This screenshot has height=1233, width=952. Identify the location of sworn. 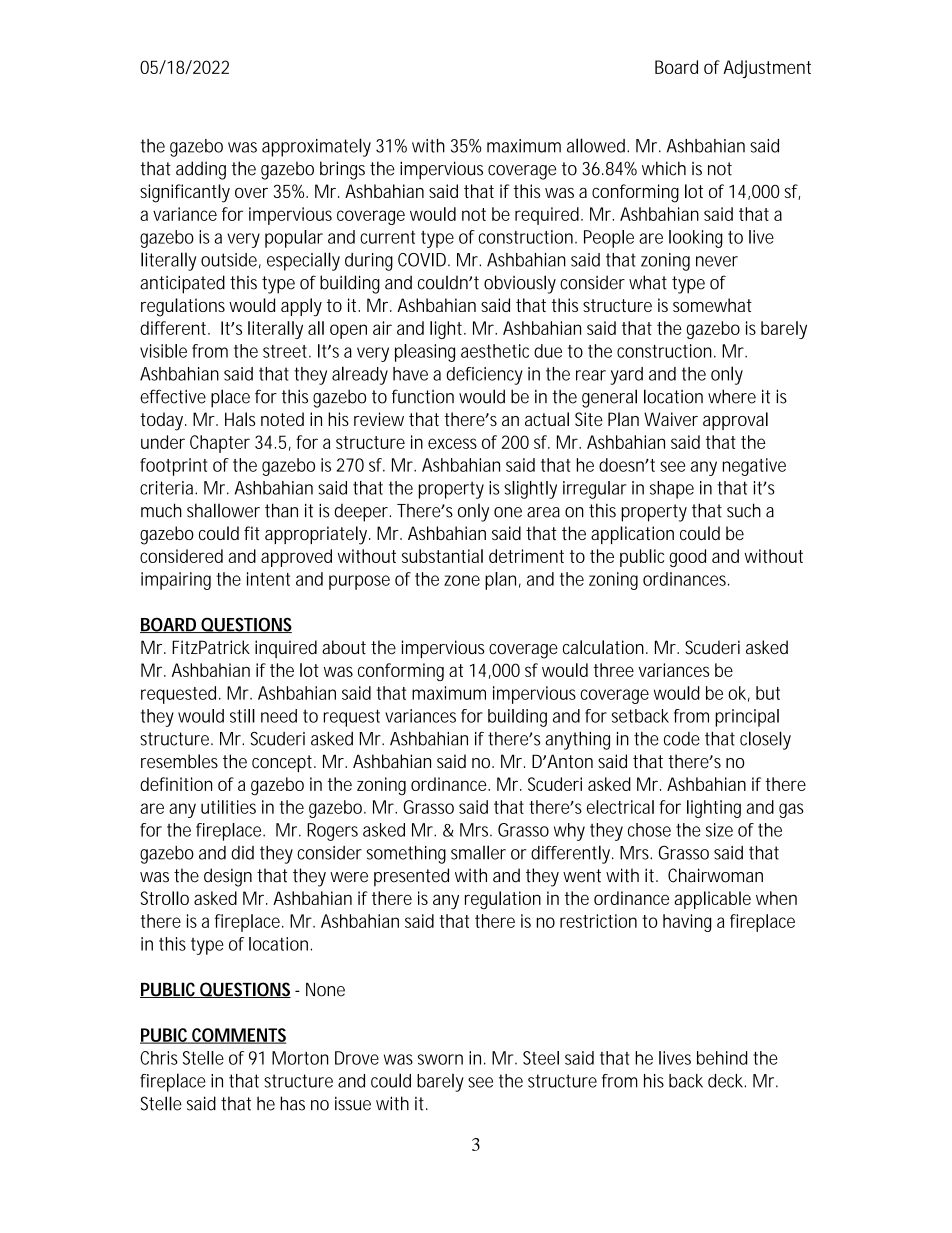
(440, 1059).
